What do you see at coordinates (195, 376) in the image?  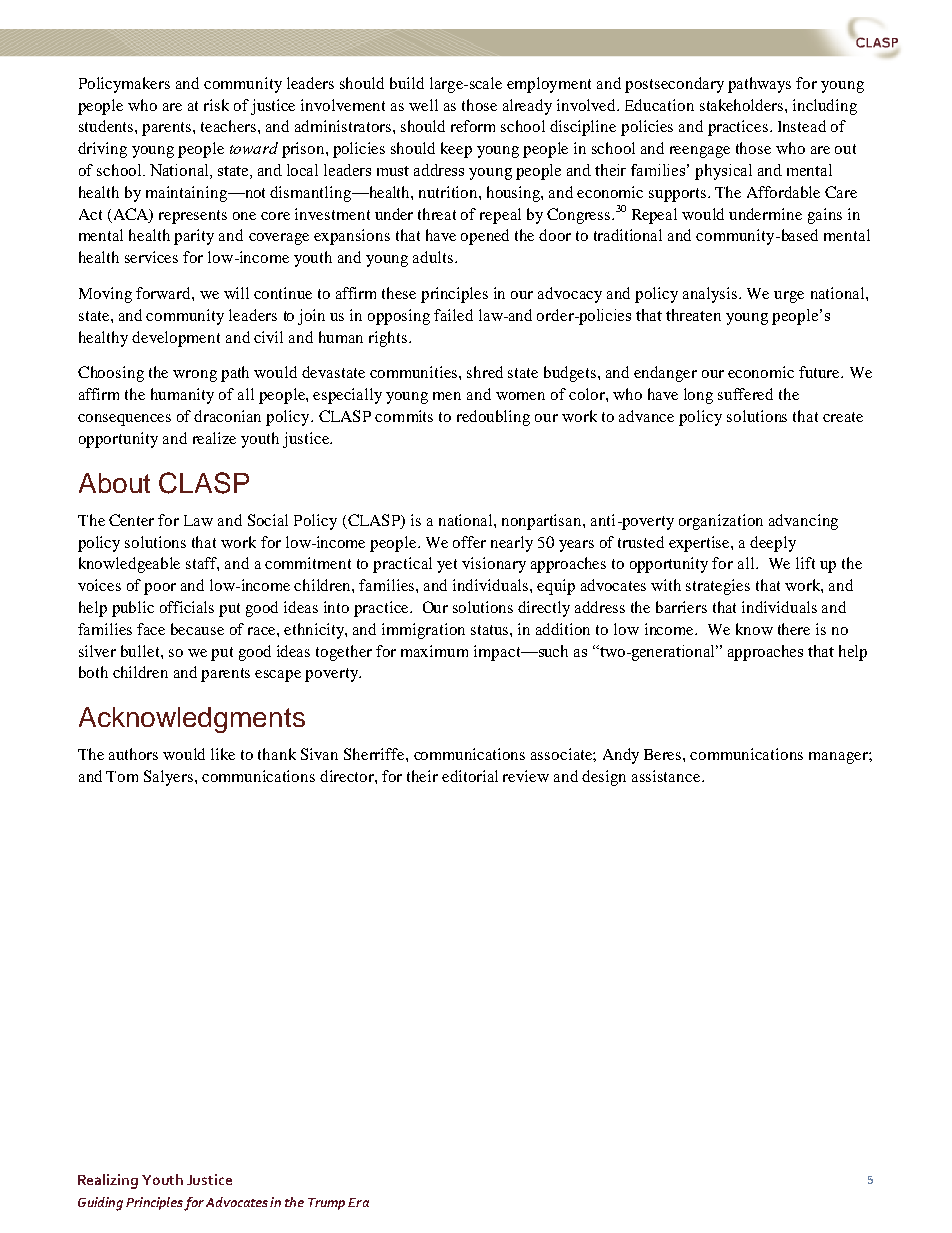 I see `wrong` at bounding box center [195, 376].
